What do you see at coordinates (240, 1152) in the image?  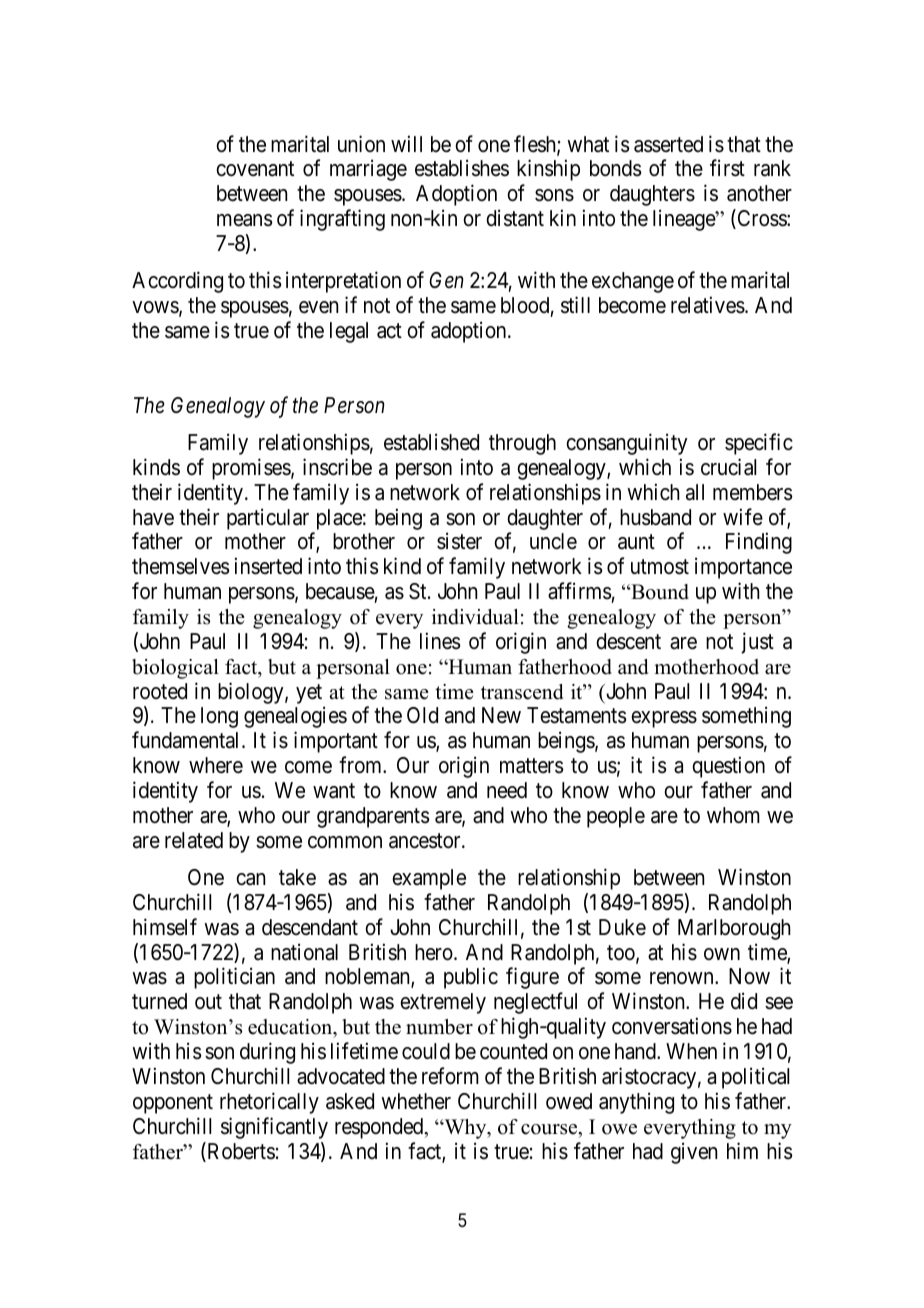 I see `Roberts` at bounding box center [240, 1152].
